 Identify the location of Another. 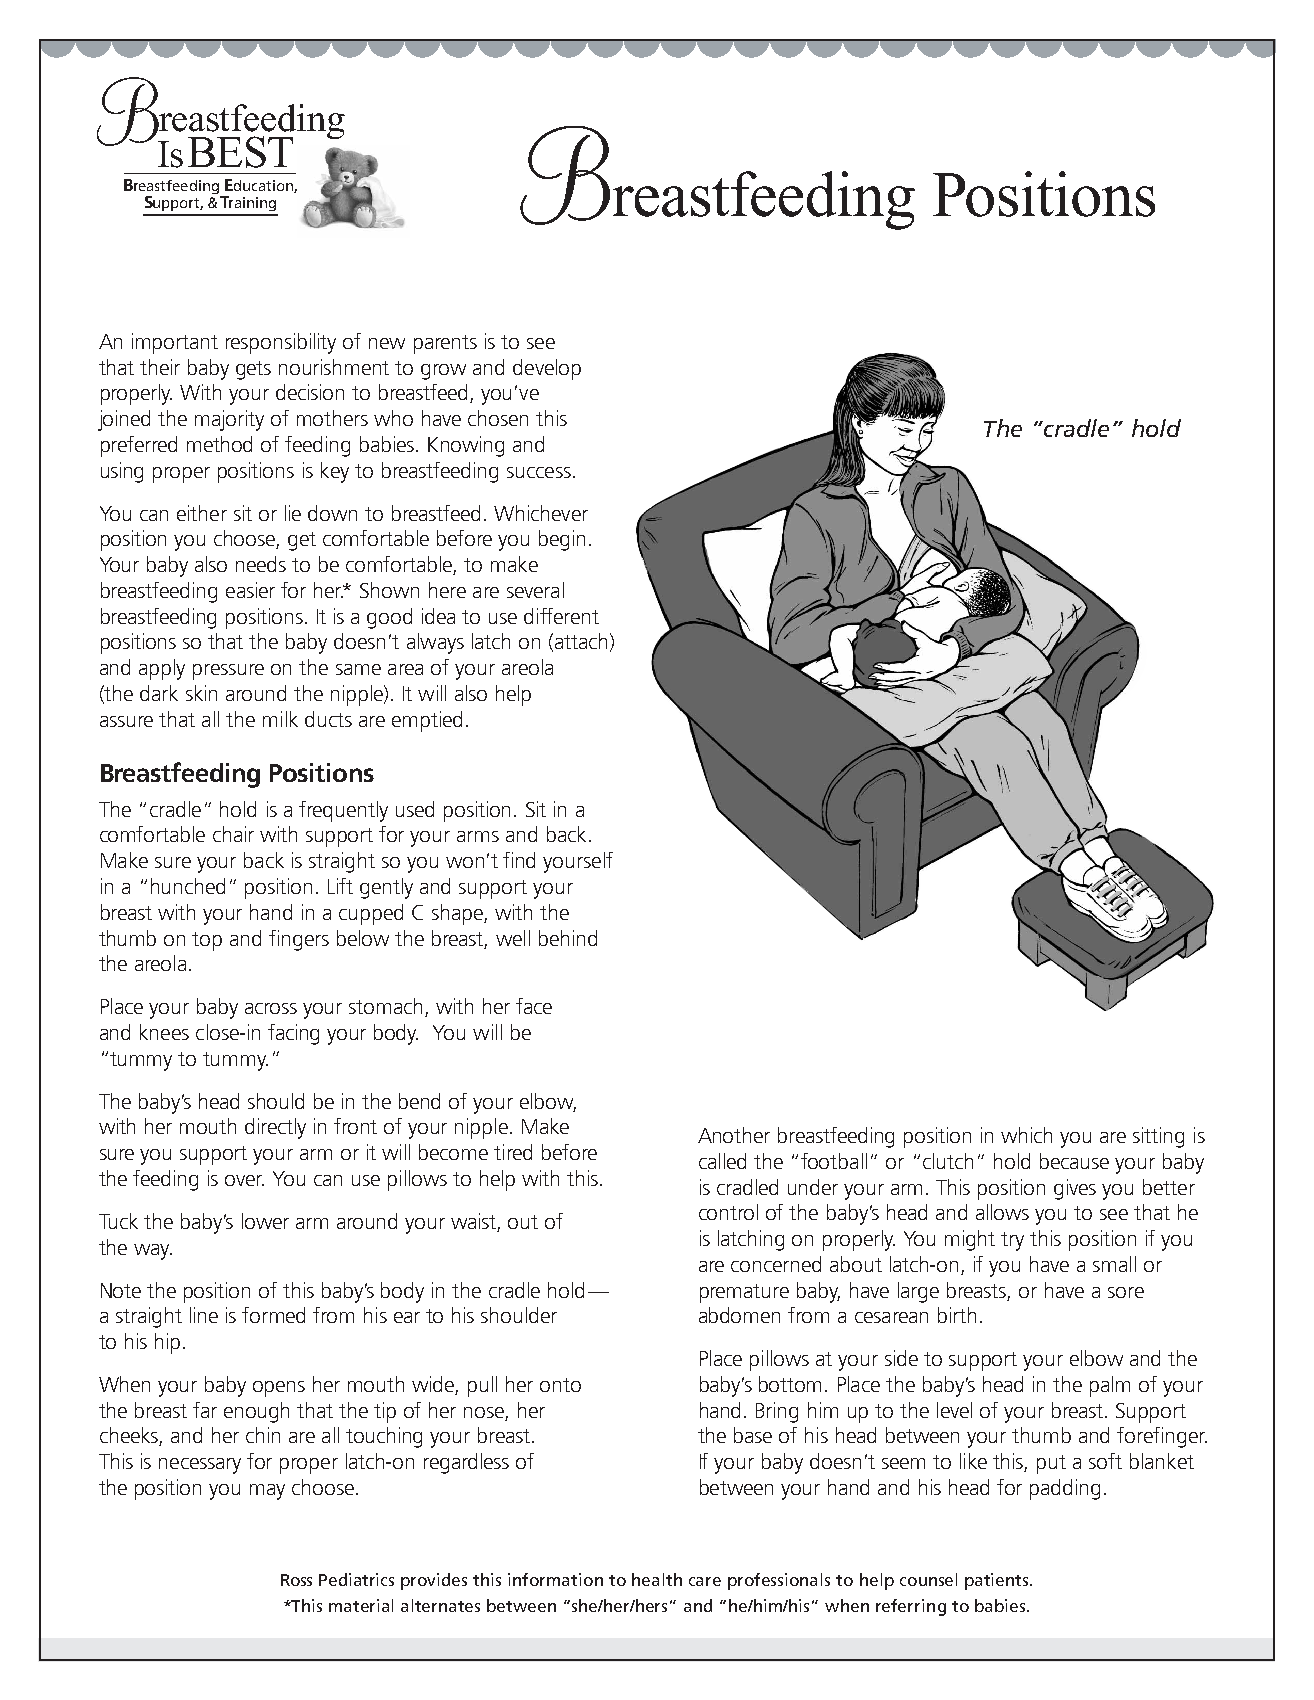
(734, 1135).
